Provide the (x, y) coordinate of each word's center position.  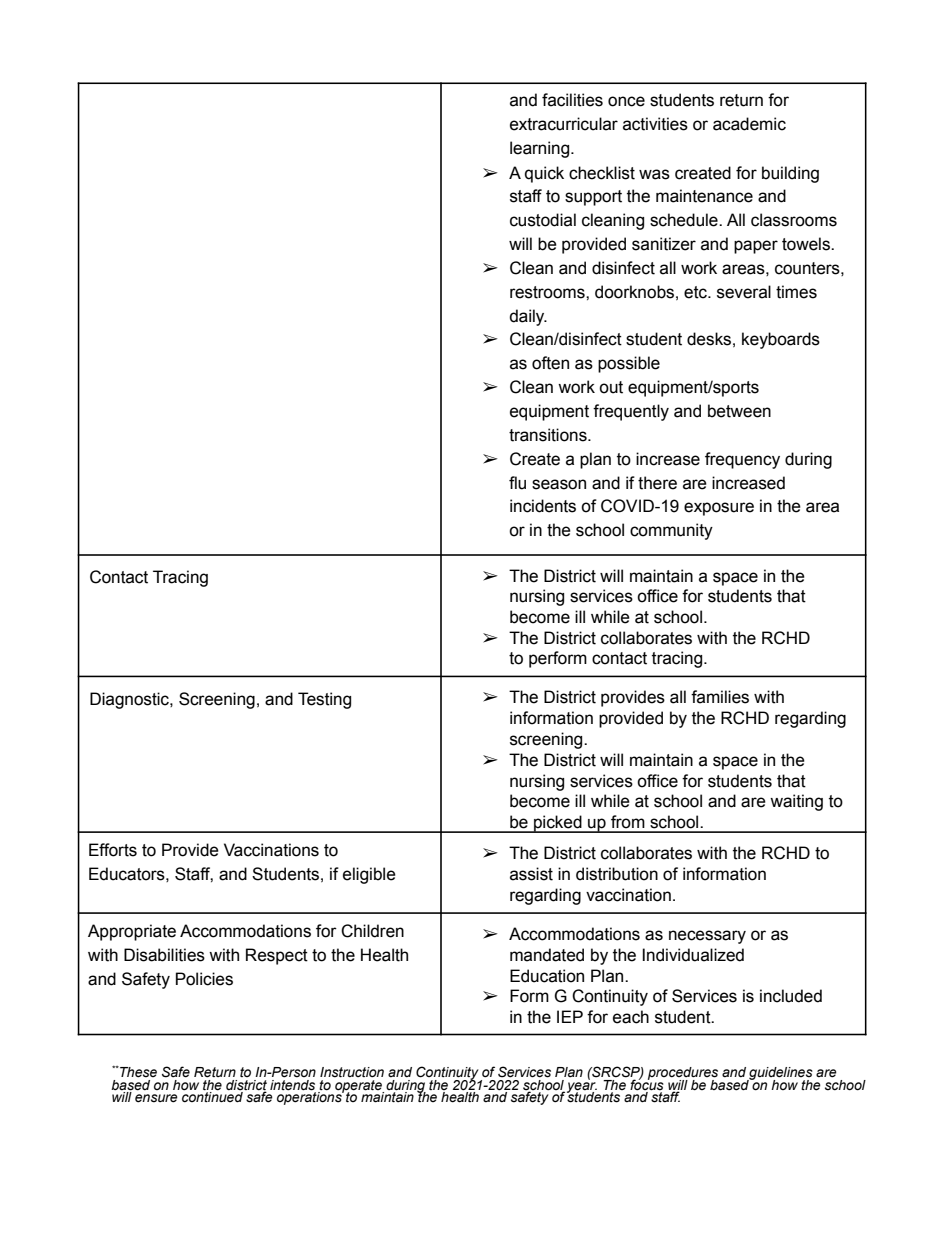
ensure (156, 1098)
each (631, 1017)
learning (541, 149)
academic (749, 124)
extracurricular (564, 124)
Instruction (352, 1072)
